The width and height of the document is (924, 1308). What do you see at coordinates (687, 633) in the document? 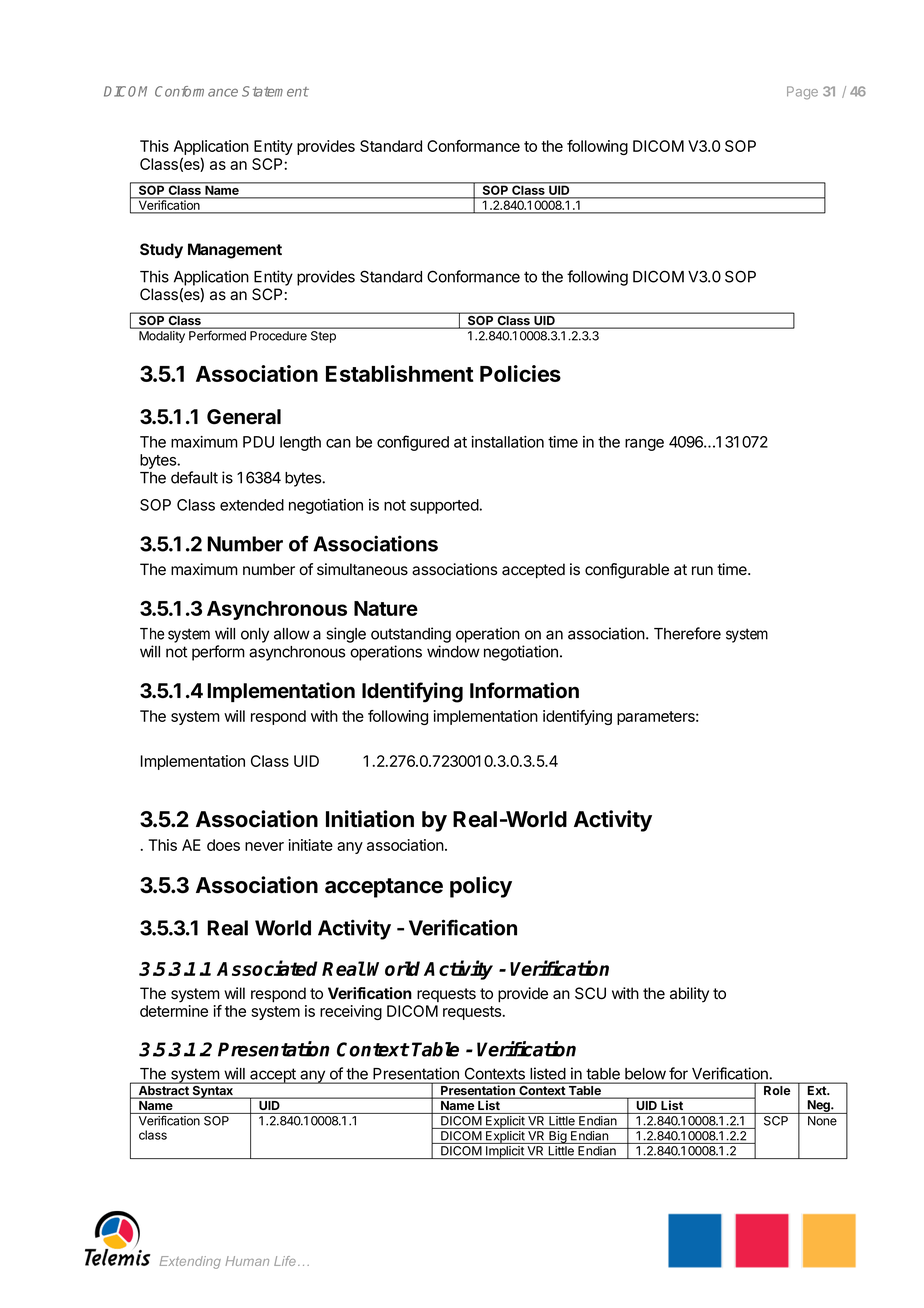
I see `Therefore` at bounding box center [687, 633].
